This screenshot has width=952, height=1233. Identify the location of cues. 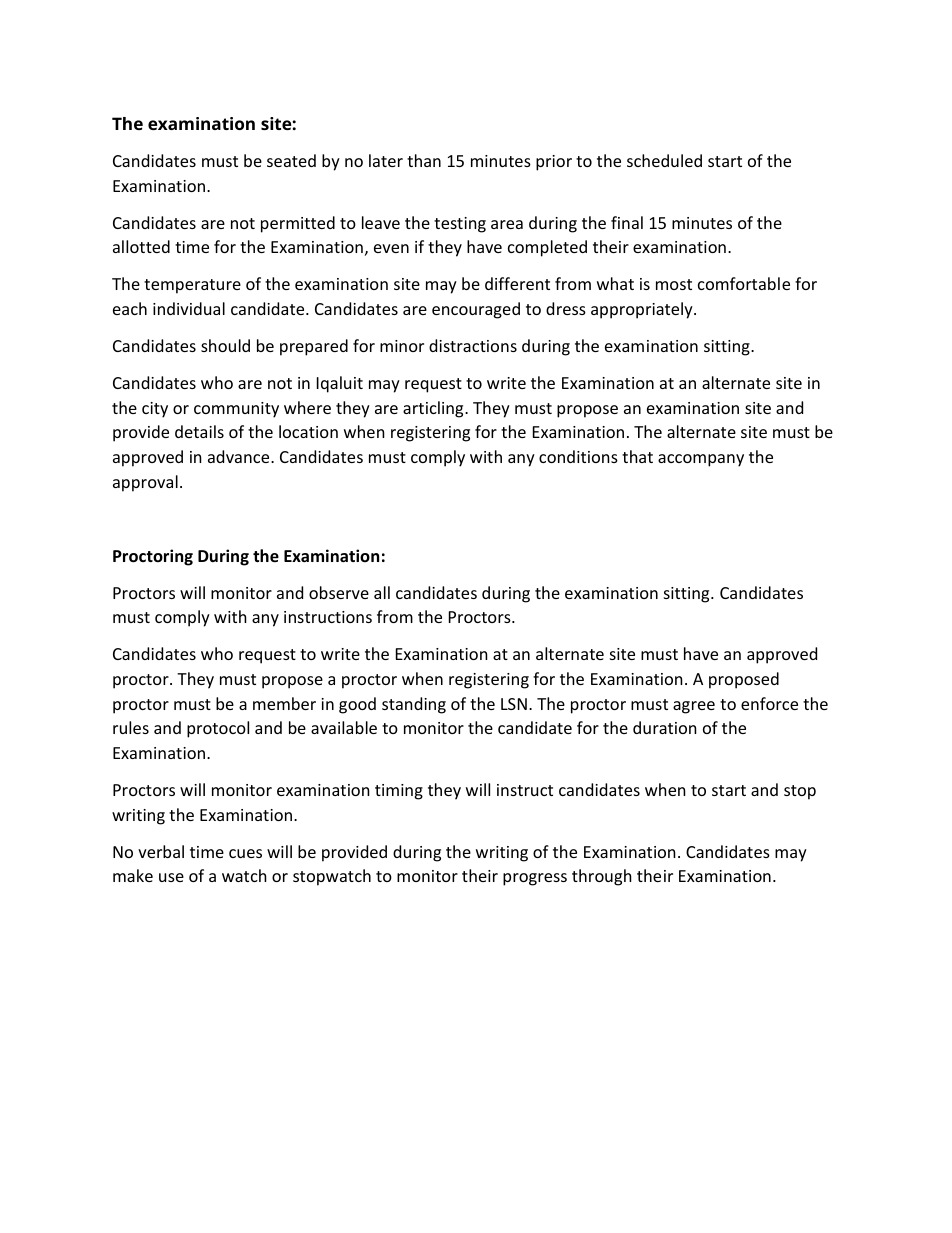
(245, 853).
